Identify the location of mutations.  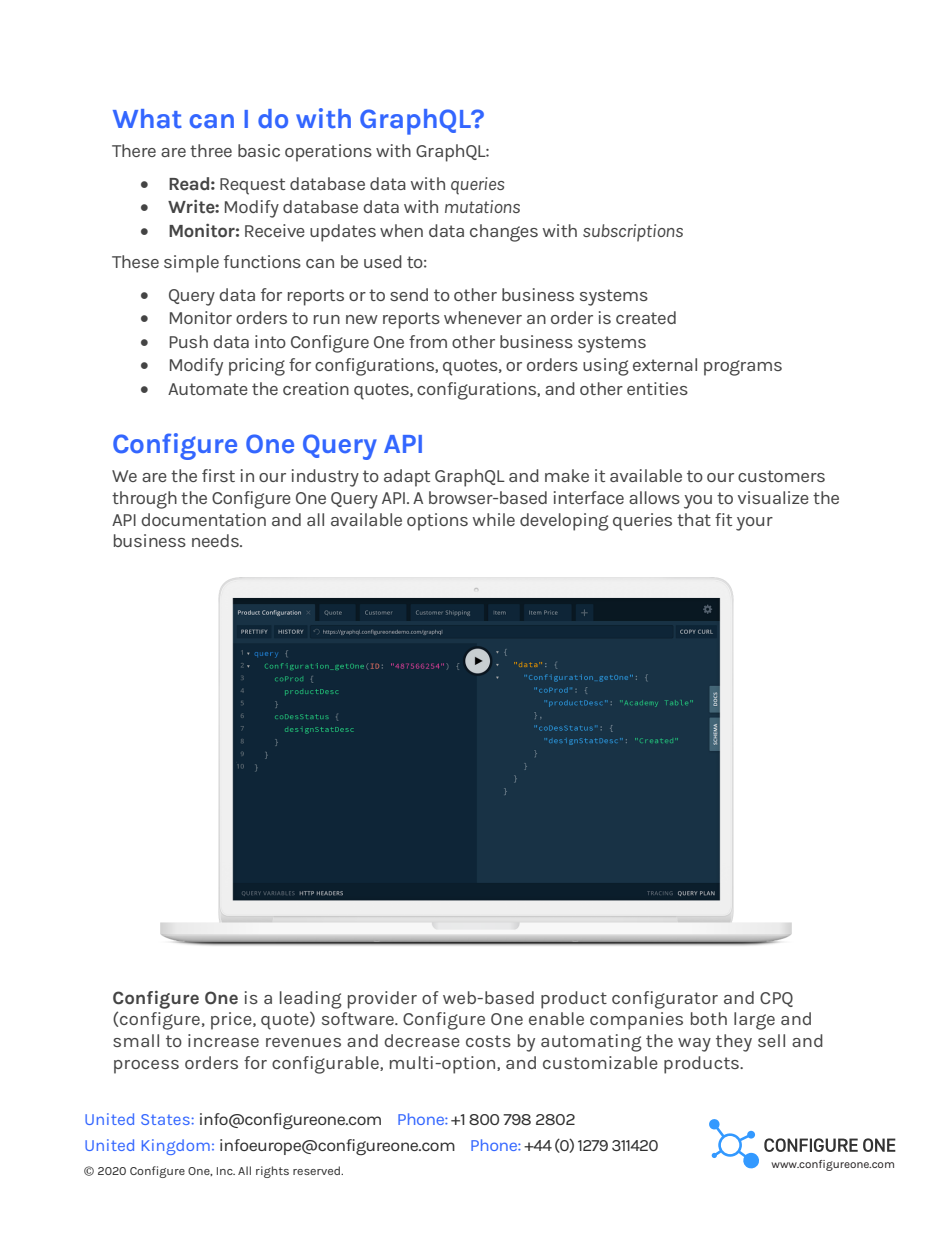
(482, 206).
